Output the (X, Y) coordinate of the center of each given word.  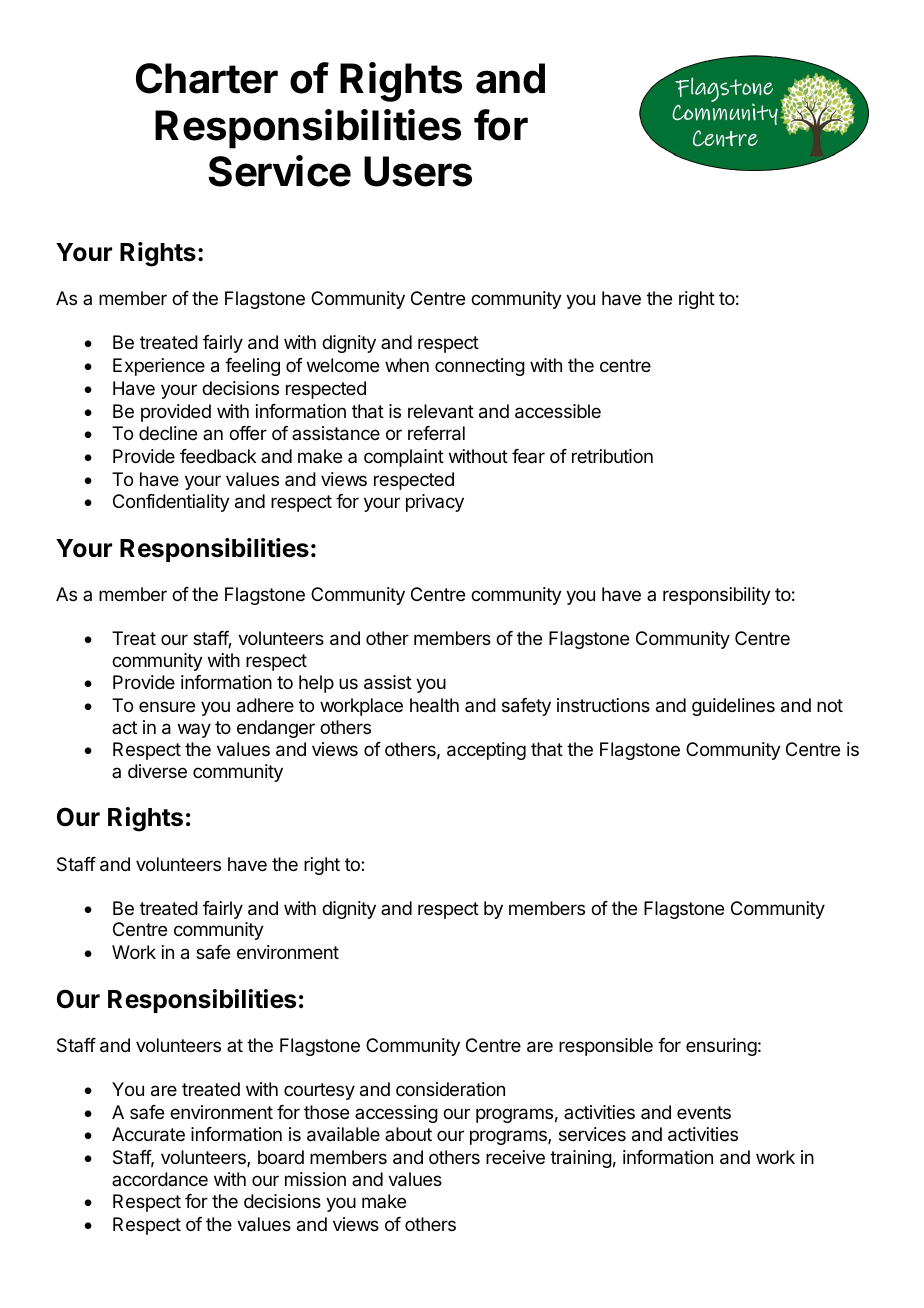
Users (418, 171)
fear (528, 456)
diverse (157, 771)
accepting (486, 751)
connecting (480, 367)
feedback (218, 456)
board (281, 1157)
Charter (207, 78)
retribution (612, 456)
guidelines (733, 707)
